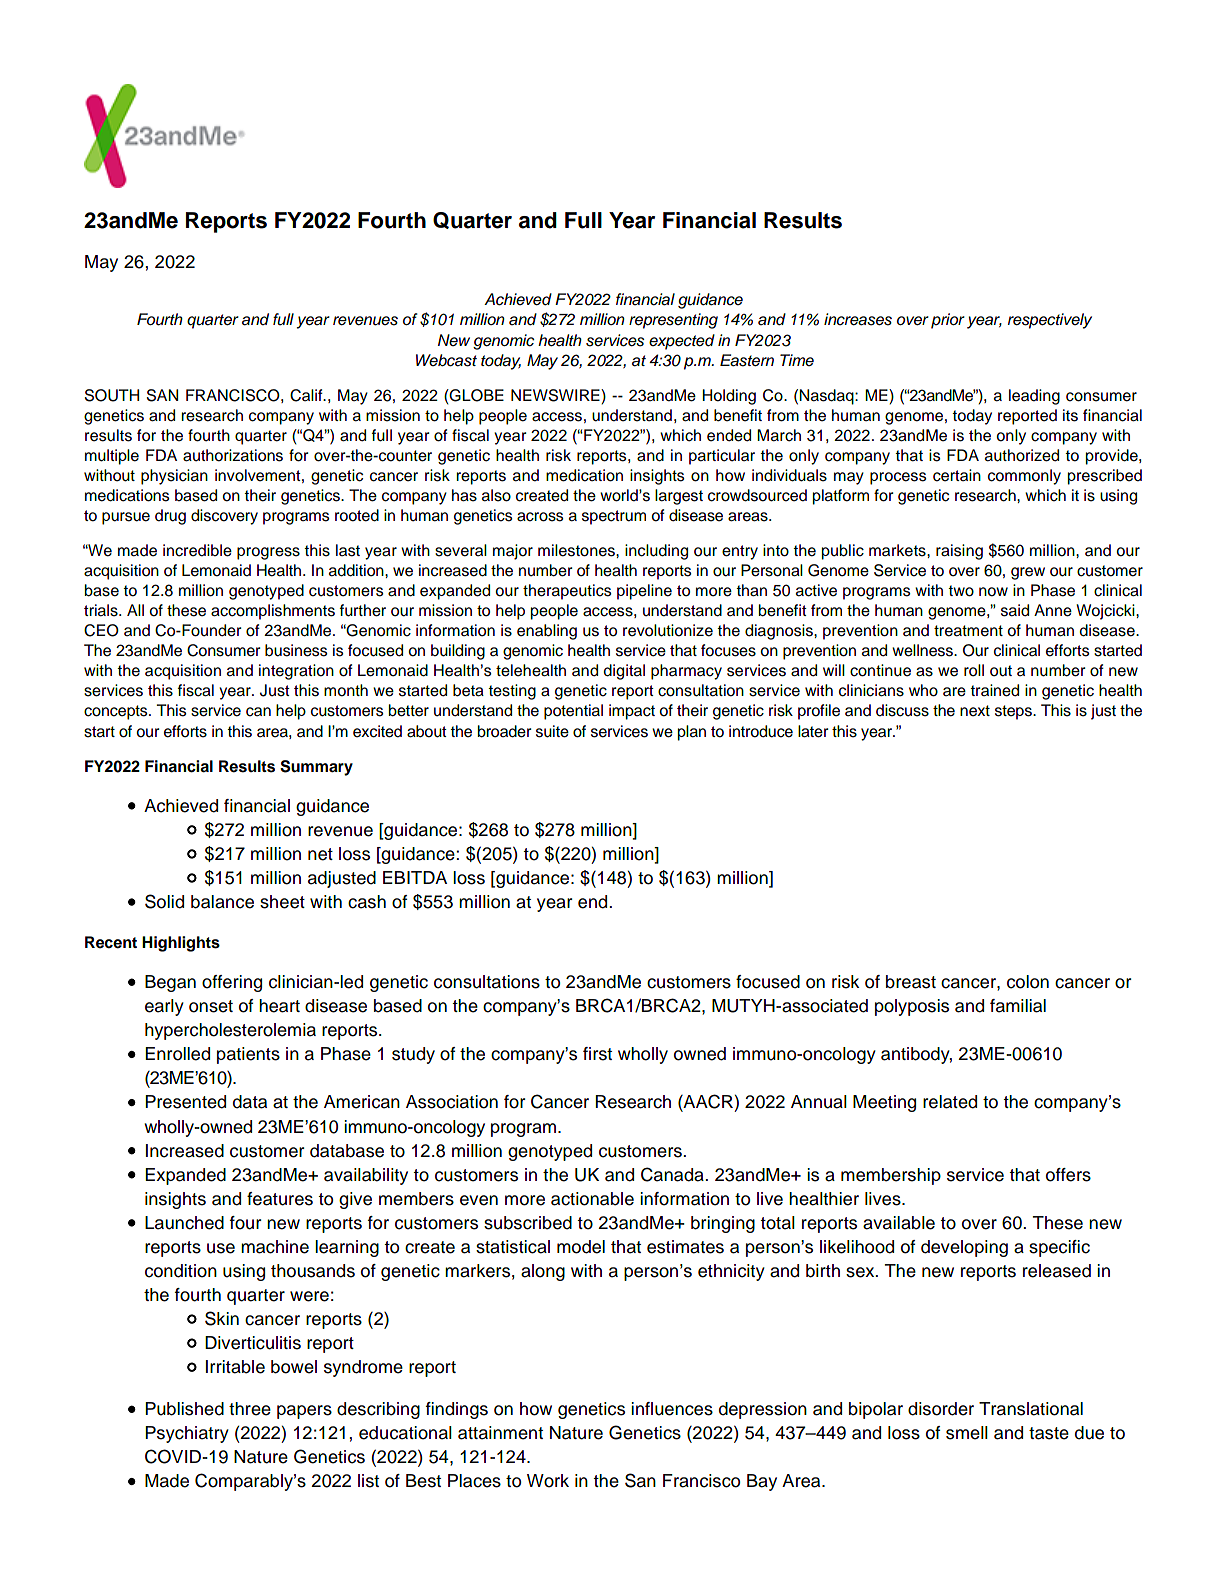 This screenshot has width=1227, height=1588. What do you see at coordinates (948, 321) in the screenshot?
I see `prior` at bounding box center [948, 321].
